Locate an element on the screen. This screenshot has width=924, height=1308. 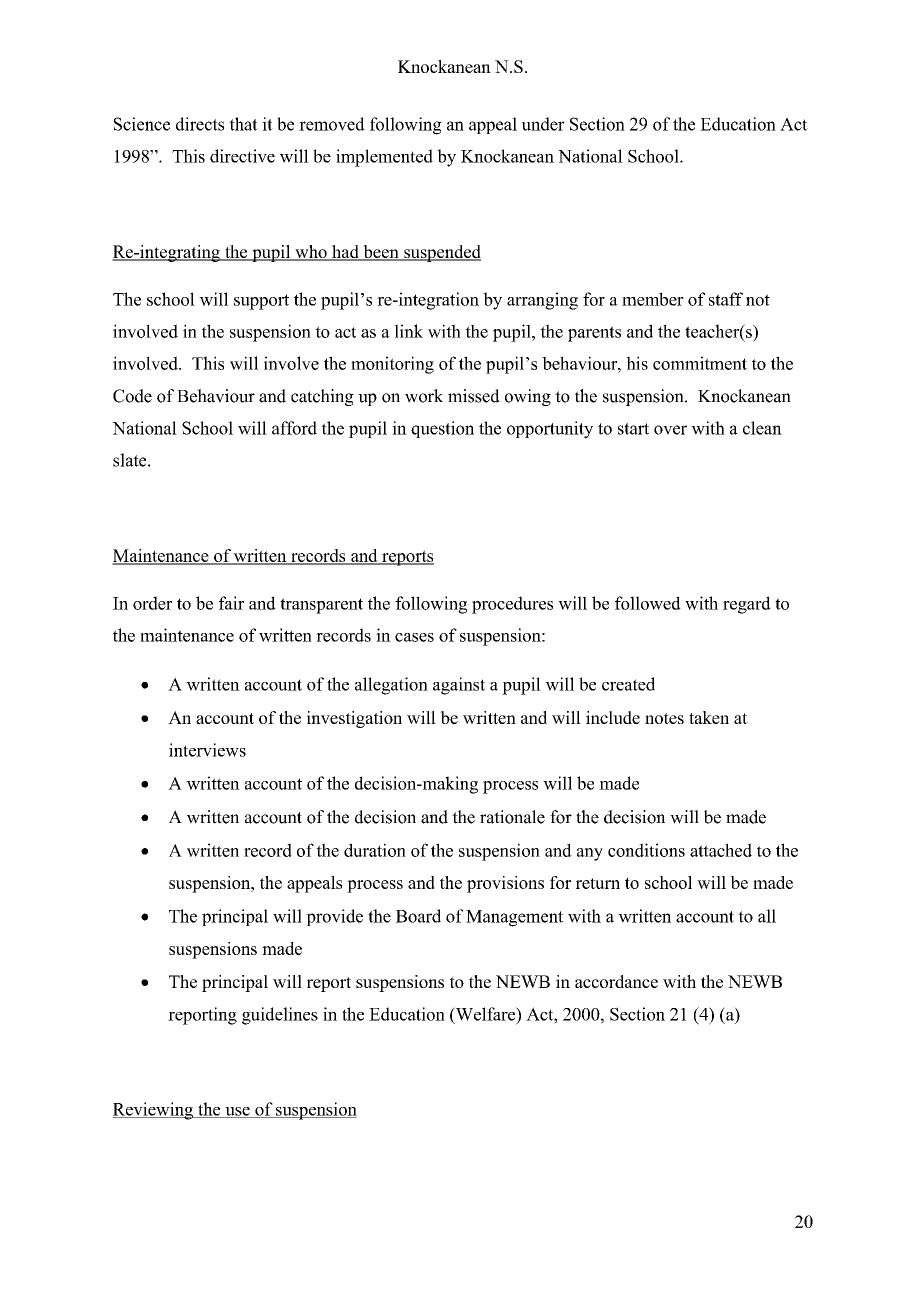
cases is located at coordinates (414, 637).
